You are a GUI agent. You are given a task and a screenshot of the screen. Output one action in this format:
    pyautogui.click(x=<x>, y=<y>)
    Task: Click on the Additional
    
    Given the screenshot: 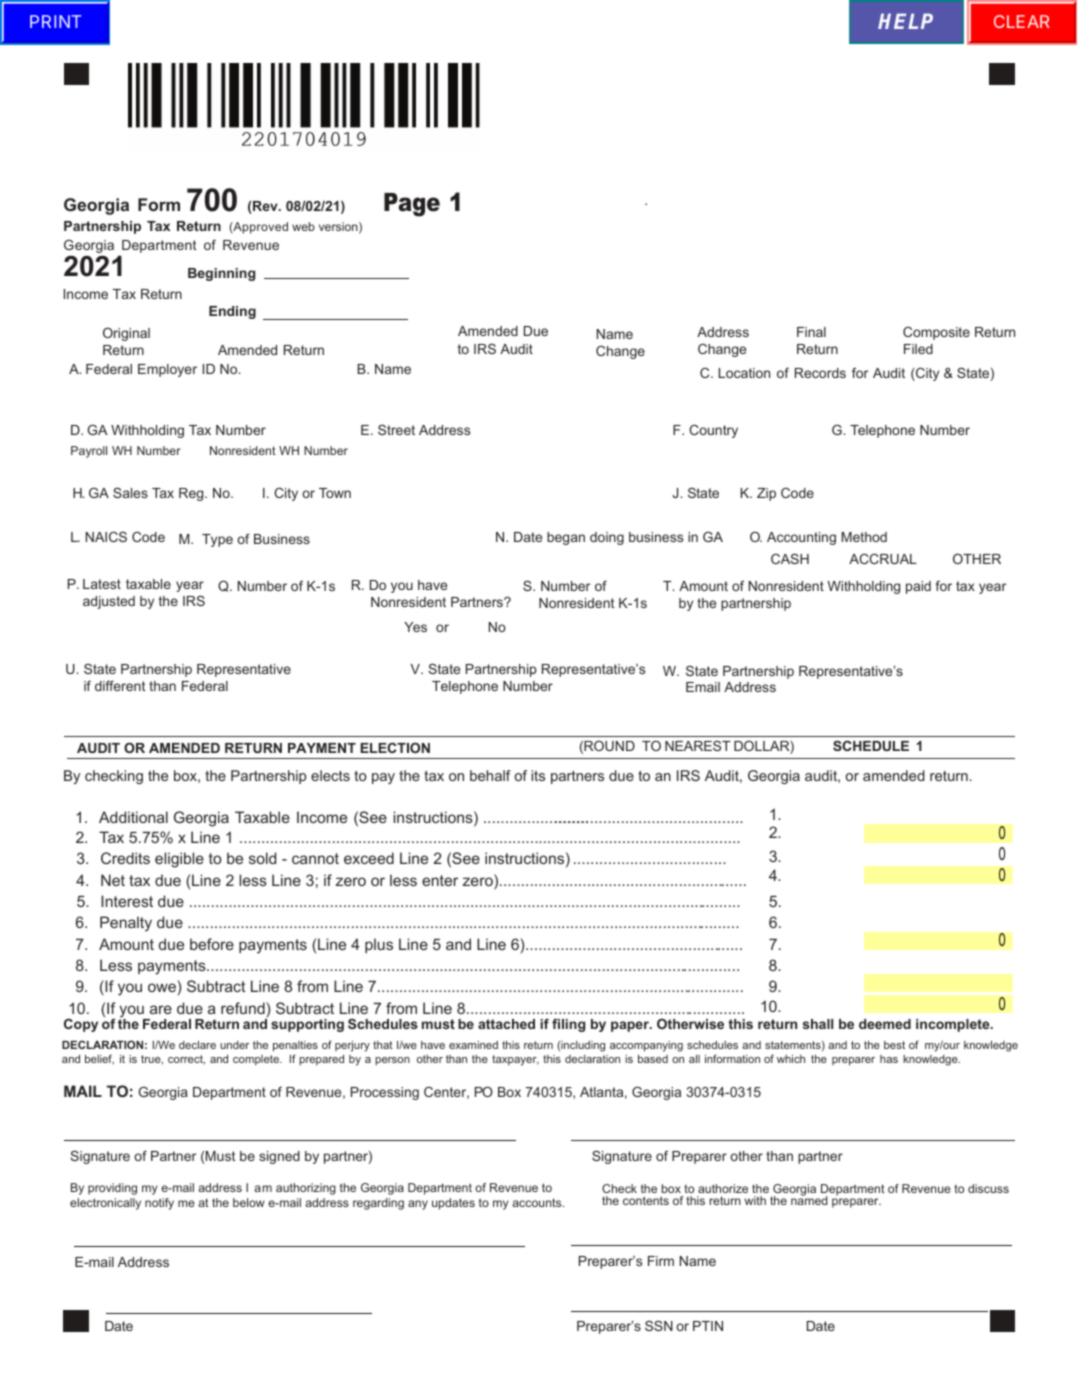 What is the action you would take?
    pyautogui.click(x=133, y=817)
